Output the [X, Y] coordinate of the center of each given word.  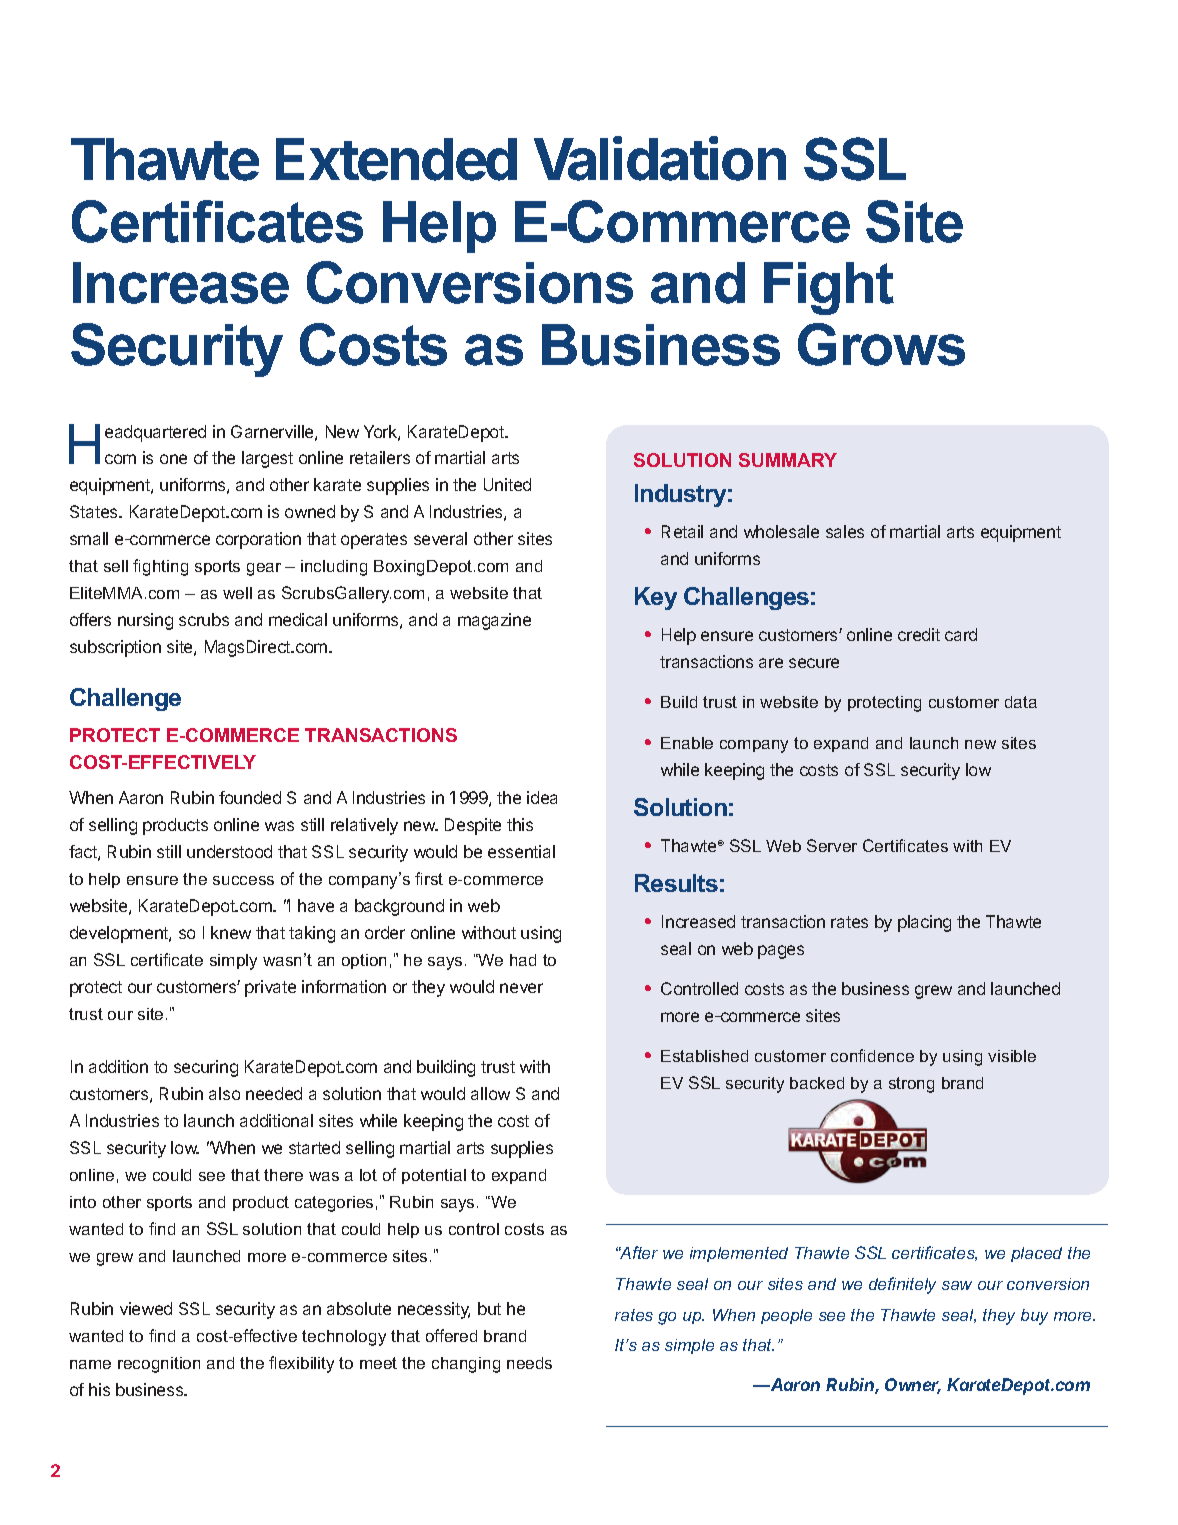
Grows [881, 344]
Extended [396, 159]
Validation [660, 158]
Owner [913, 1386]
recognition [159, 1365]
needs [529, 1363]
